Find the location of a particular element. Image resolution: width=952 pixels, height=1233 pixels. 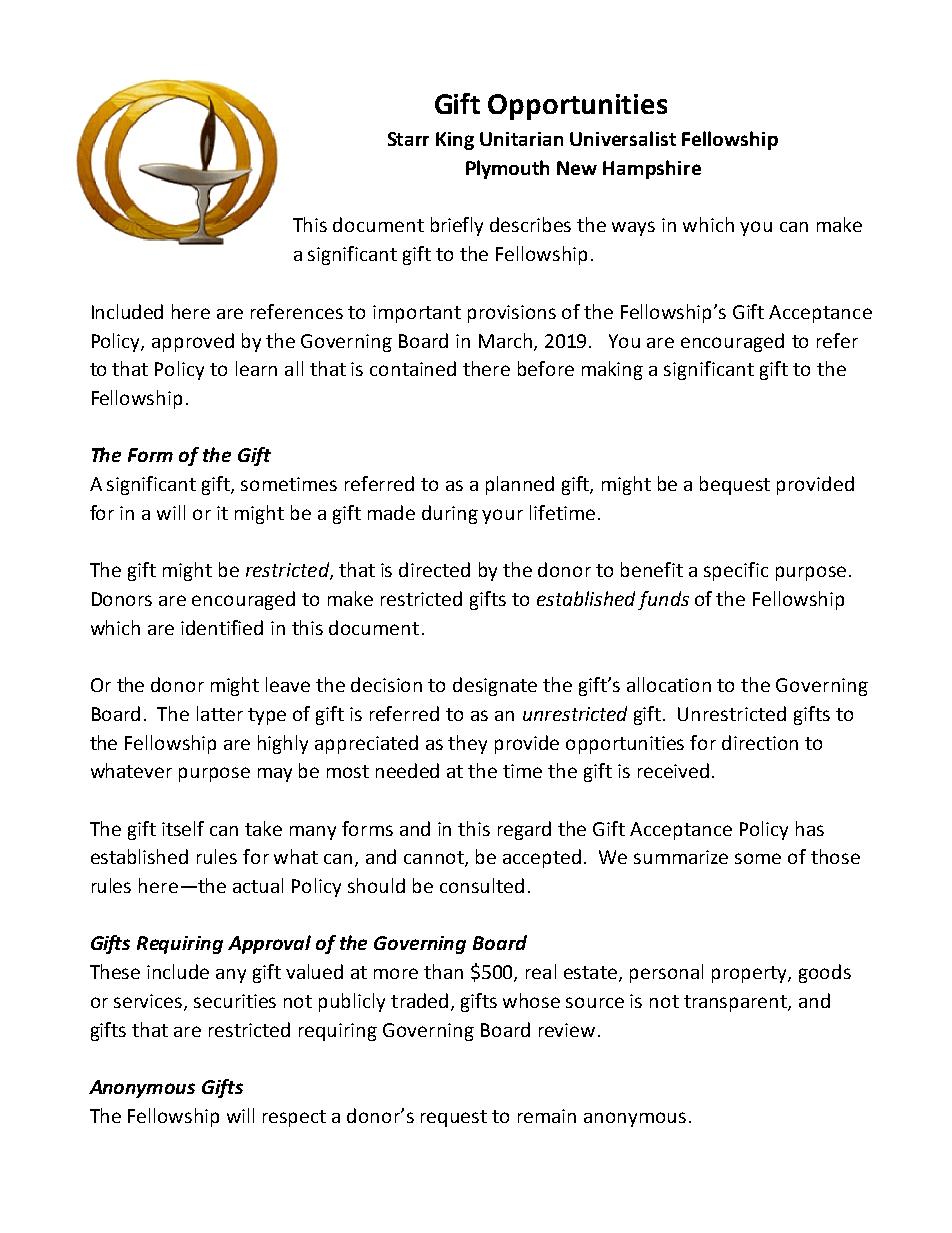

direction is located at coordinates (760, 742).
